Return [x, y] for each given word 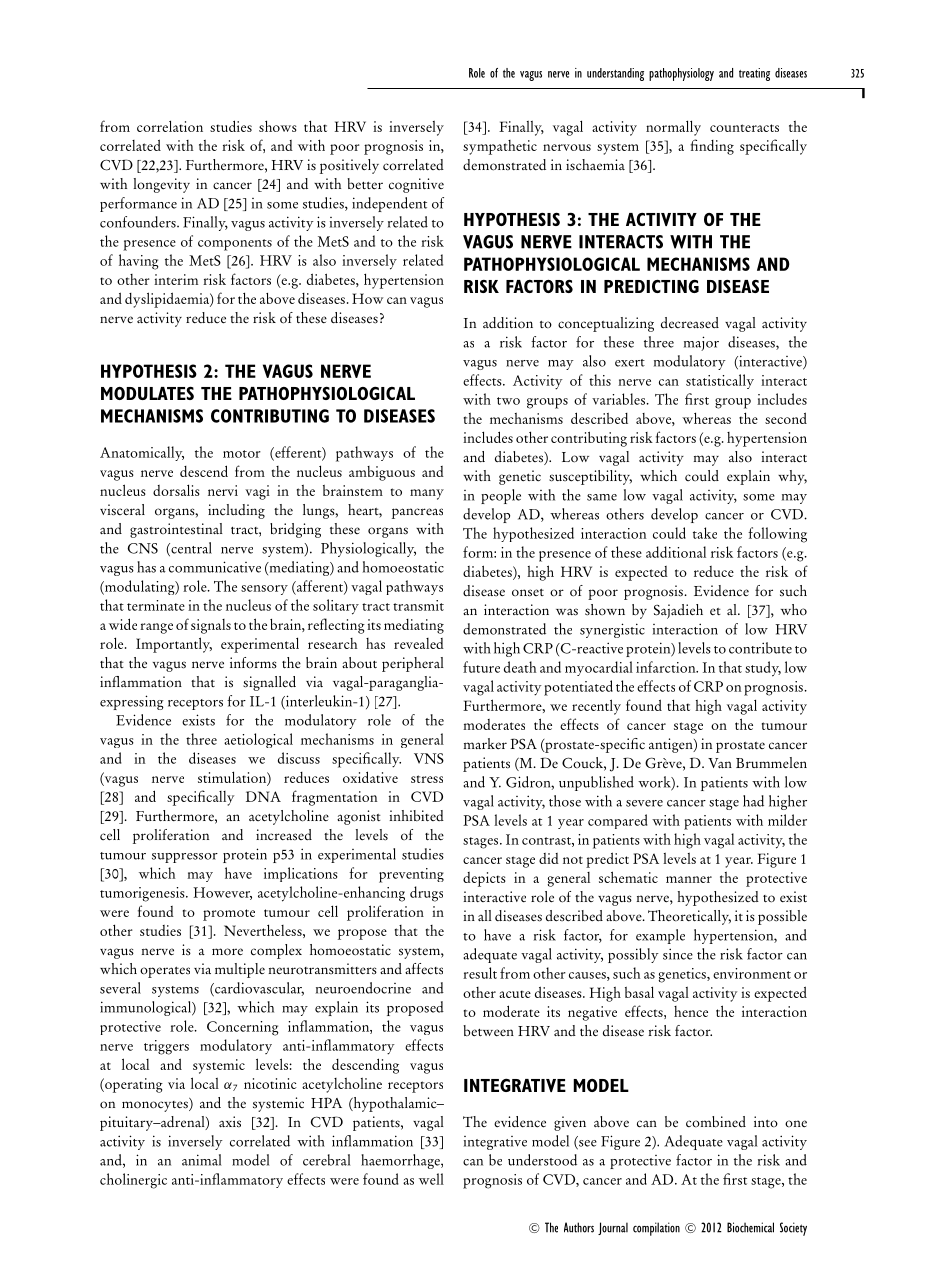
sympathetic [500, 147]
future [481, 667]
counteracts [744, 128]
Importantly [174, 645]
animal [201, 1160]
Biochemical [750, 1227]
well [431, 1179]
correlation [170, 126]
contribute [760, 648]
